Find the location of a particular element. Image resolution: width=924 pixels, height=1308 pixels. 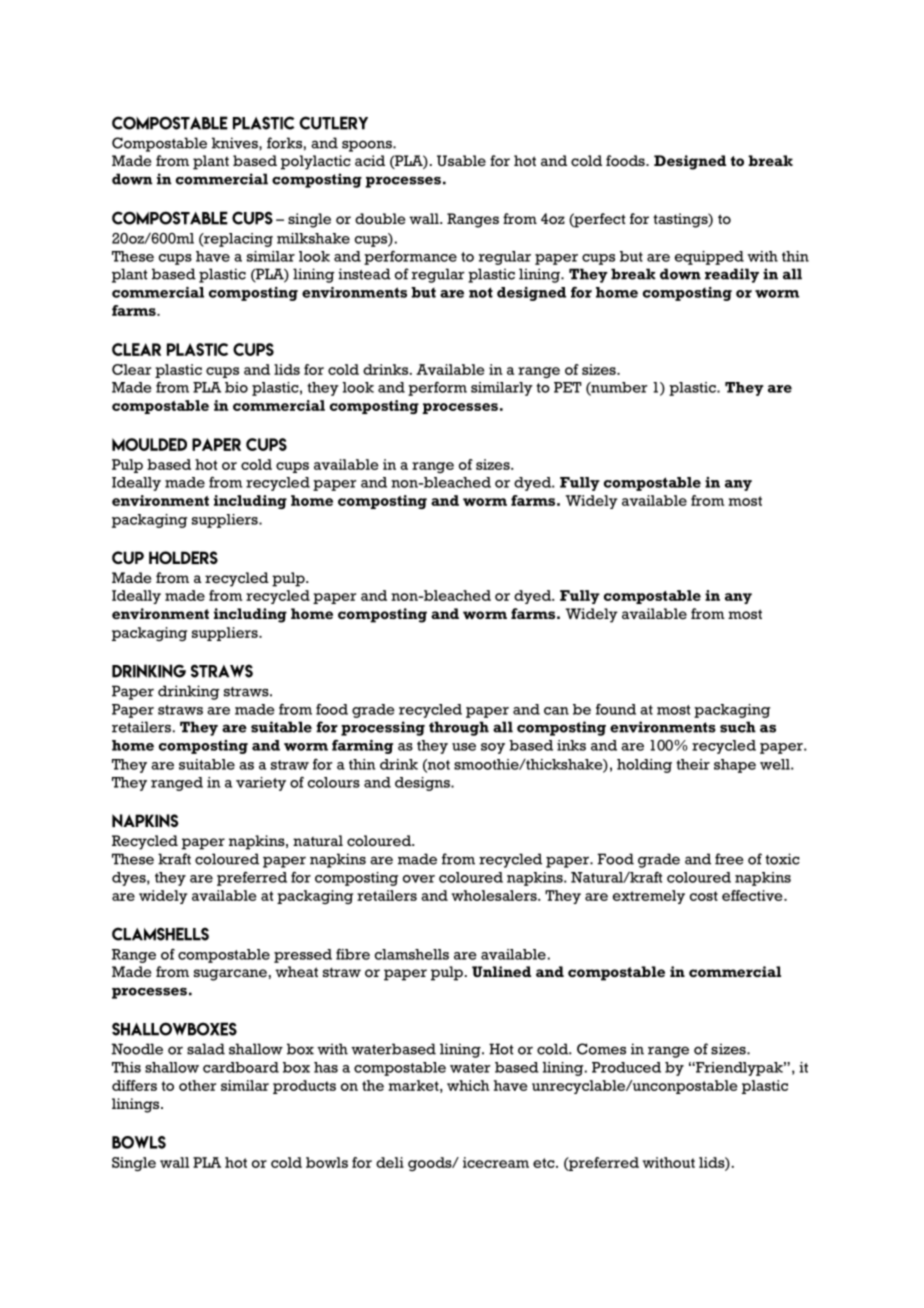

designs is located at coordinates (423, 784).
